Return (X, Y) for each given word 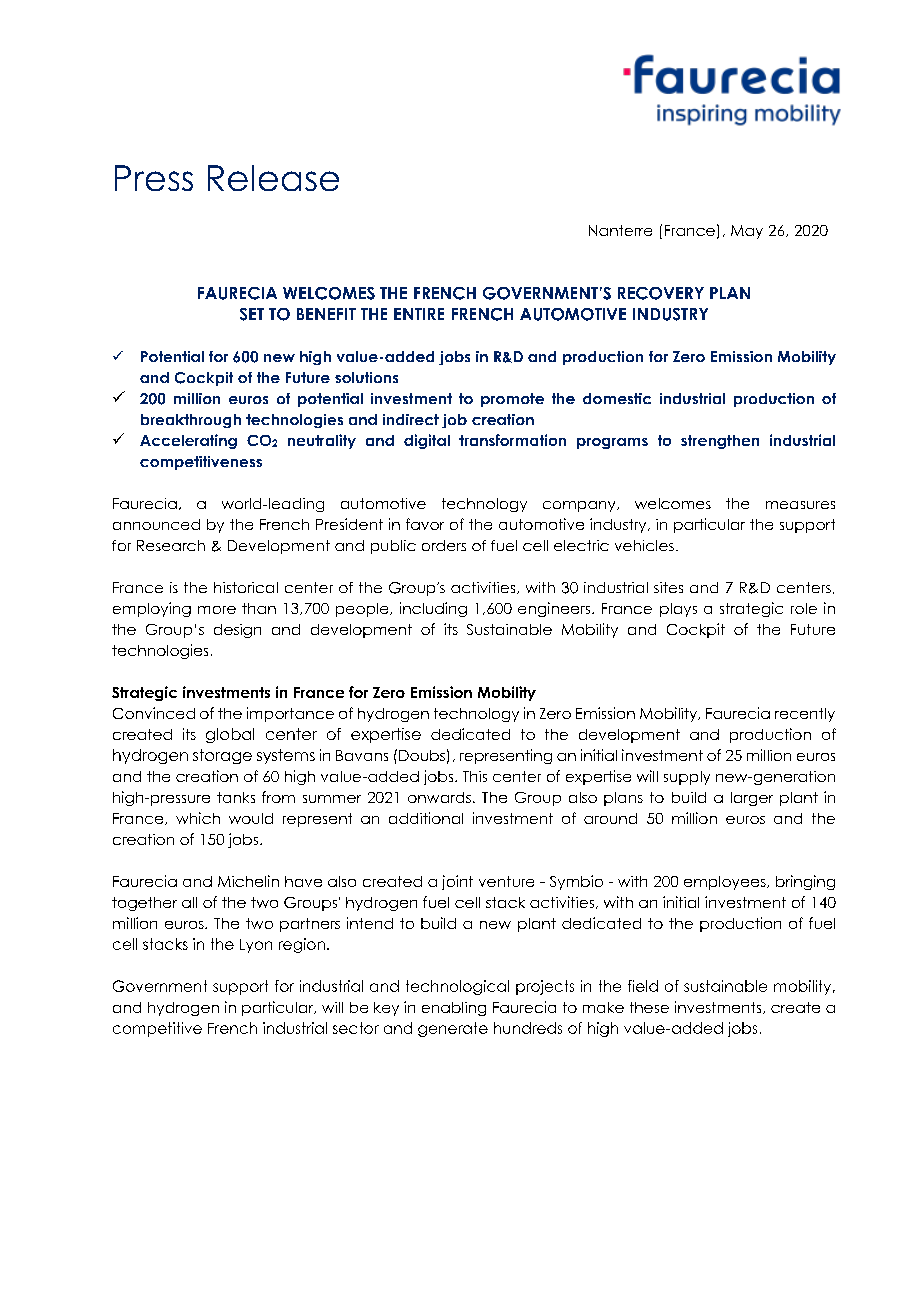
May (747, 232)
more (217, 610)
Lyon (256, 946)
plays (678, 610)
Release (273, 178)
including (433, 609)
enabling (454, 1009)
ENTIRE (419, 314)
